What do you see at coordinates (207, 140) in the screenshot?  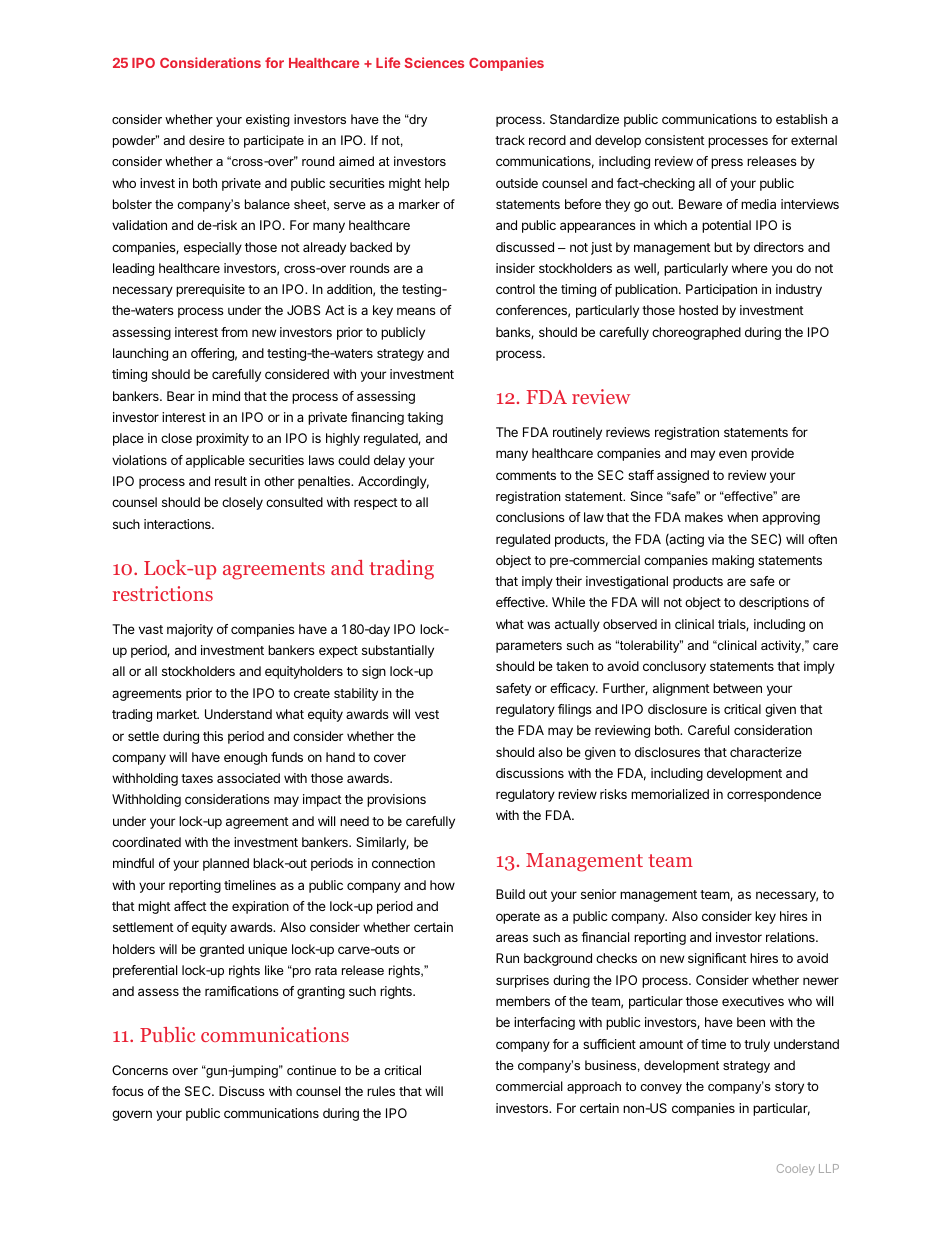 I see `desire` at bounding box center [207, 140].
